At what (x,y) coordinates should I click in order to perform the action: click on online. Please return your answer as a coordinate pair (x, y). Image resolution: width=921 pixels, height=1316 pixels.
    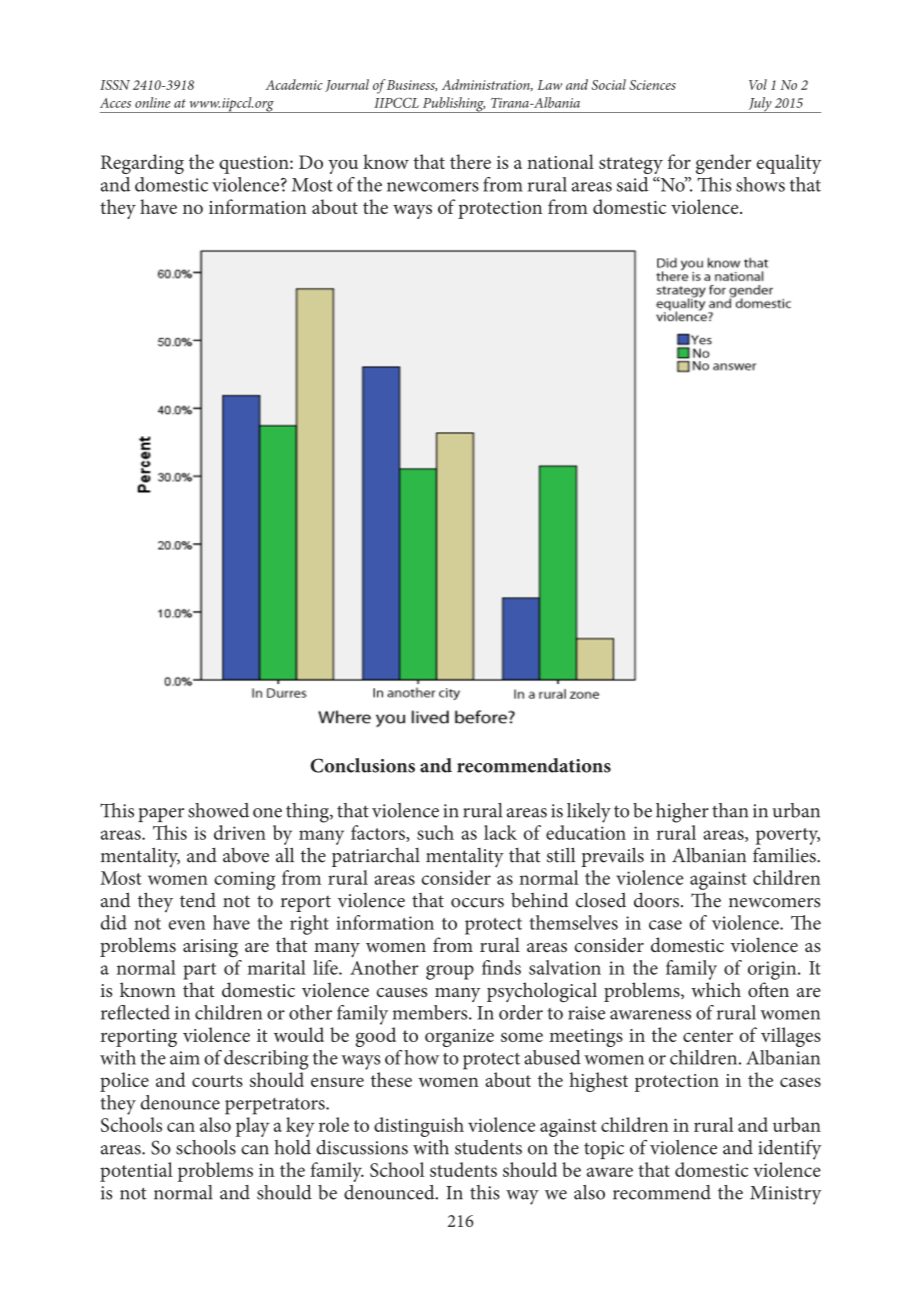
    Looking at the image, I should click on (152, 102).
